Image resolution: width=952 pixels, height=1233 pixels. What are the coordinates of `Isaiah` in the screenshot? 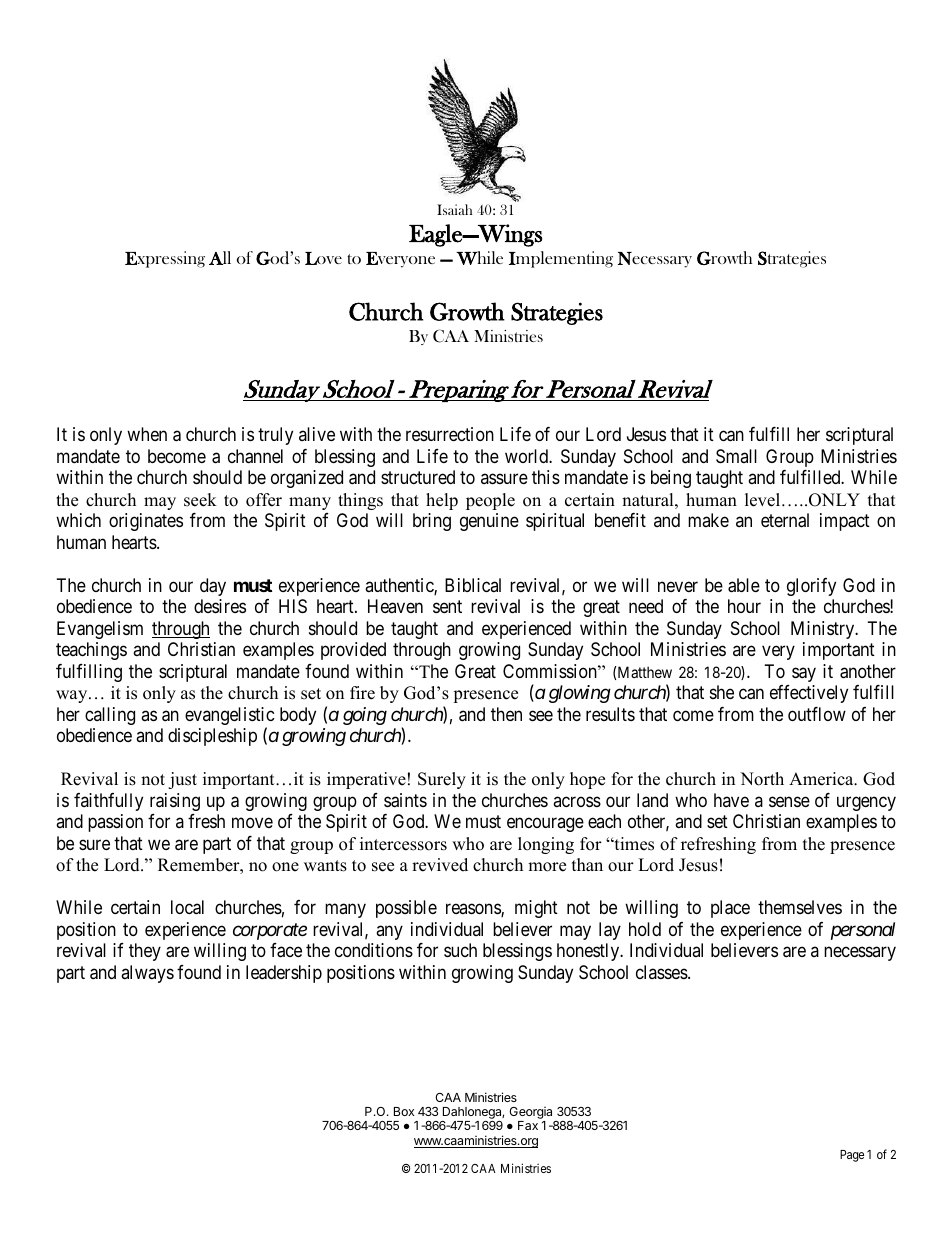 It's located at (454, 209).
